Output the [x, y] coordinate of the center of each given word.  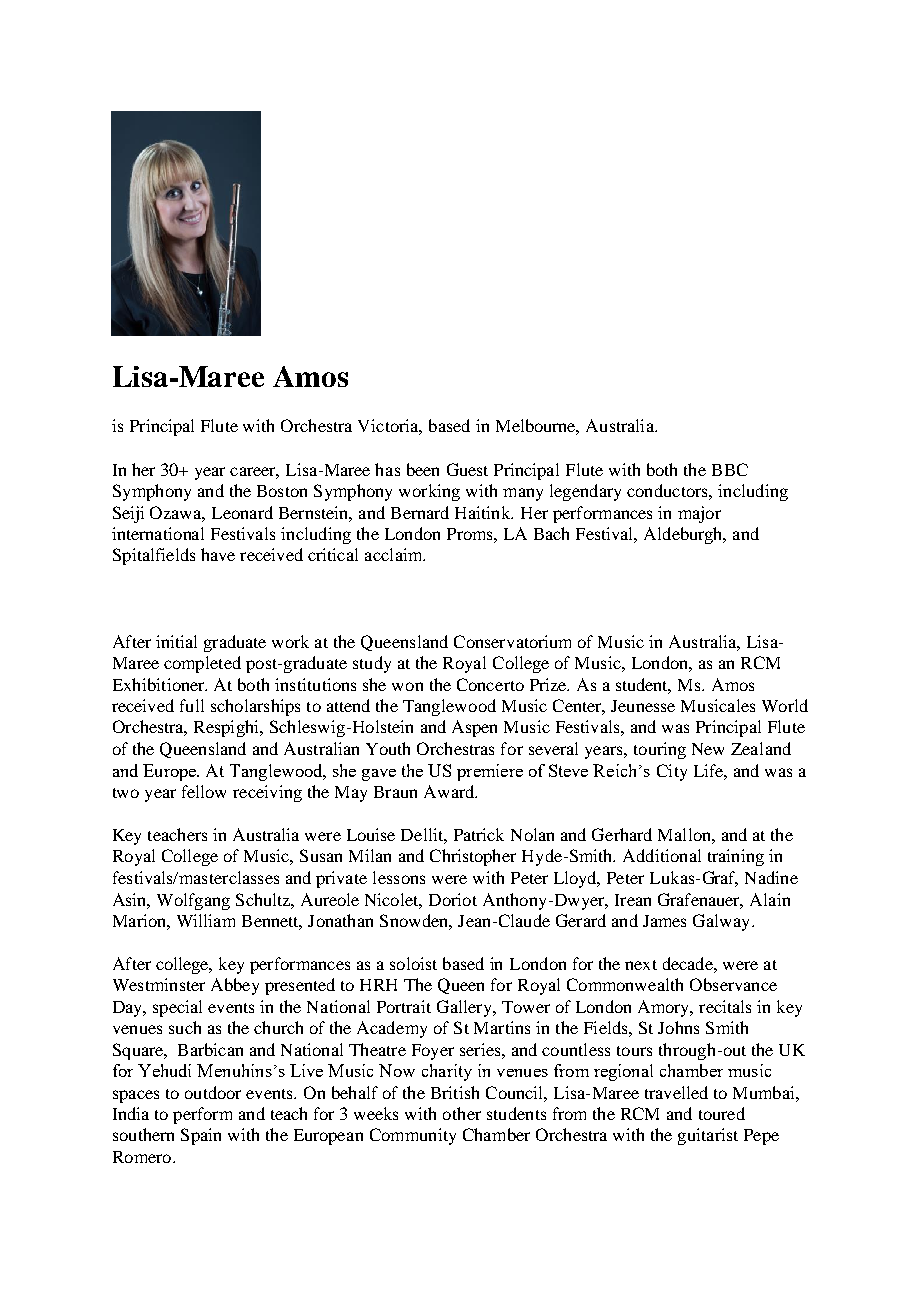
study [372, 664]
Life [709, 770]
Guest [467, 469]
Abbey [235, 986]
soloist [413, 963]
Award [450, 791]
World [785, 705]
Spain [201, 1136]
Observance [733, 984]
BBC [730, 469]
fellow [204, 791]
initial [176, 641]
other [462, 1113]
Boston [282, 491]
